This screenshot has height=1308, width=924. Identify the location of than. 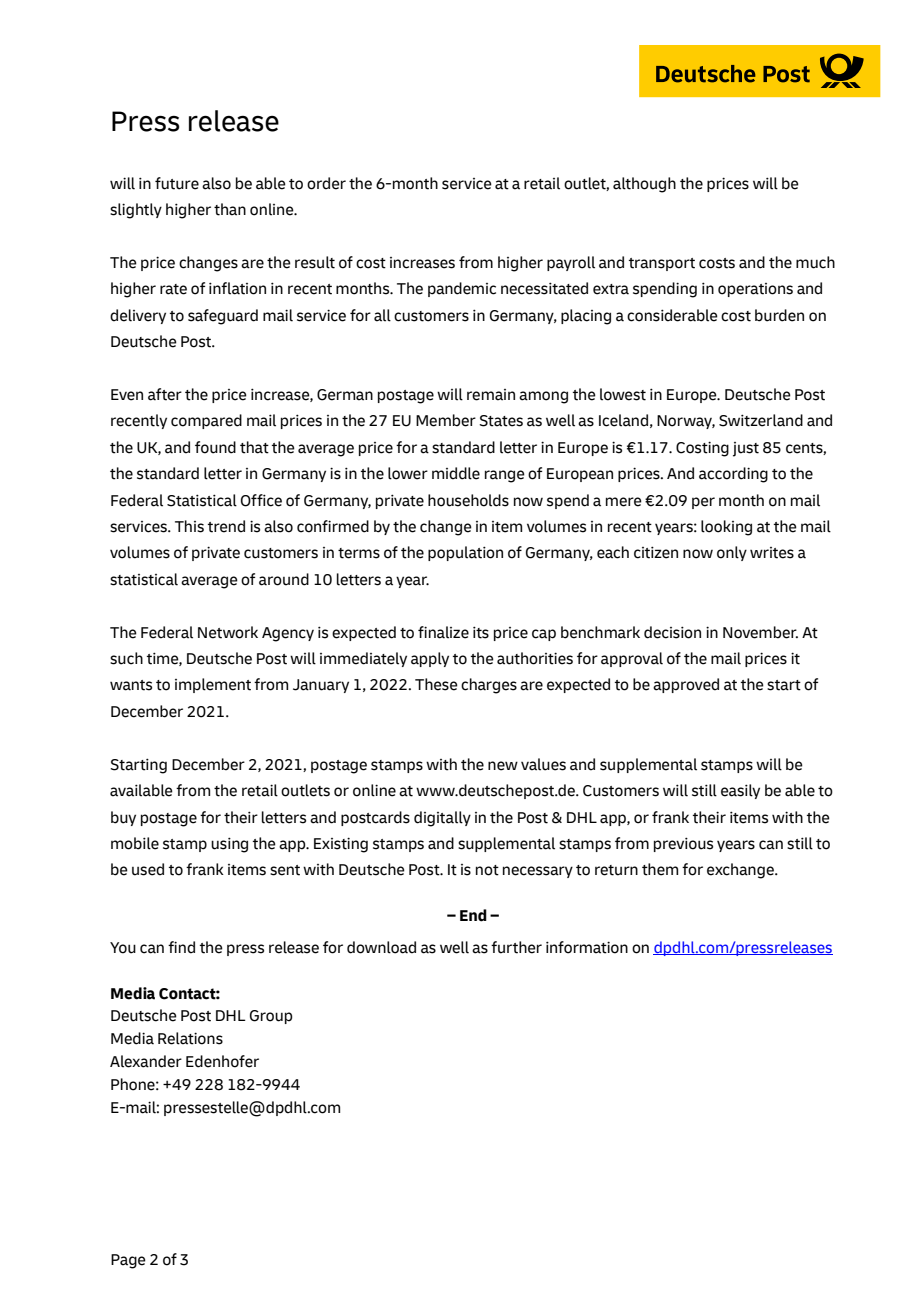
(230, 209).
